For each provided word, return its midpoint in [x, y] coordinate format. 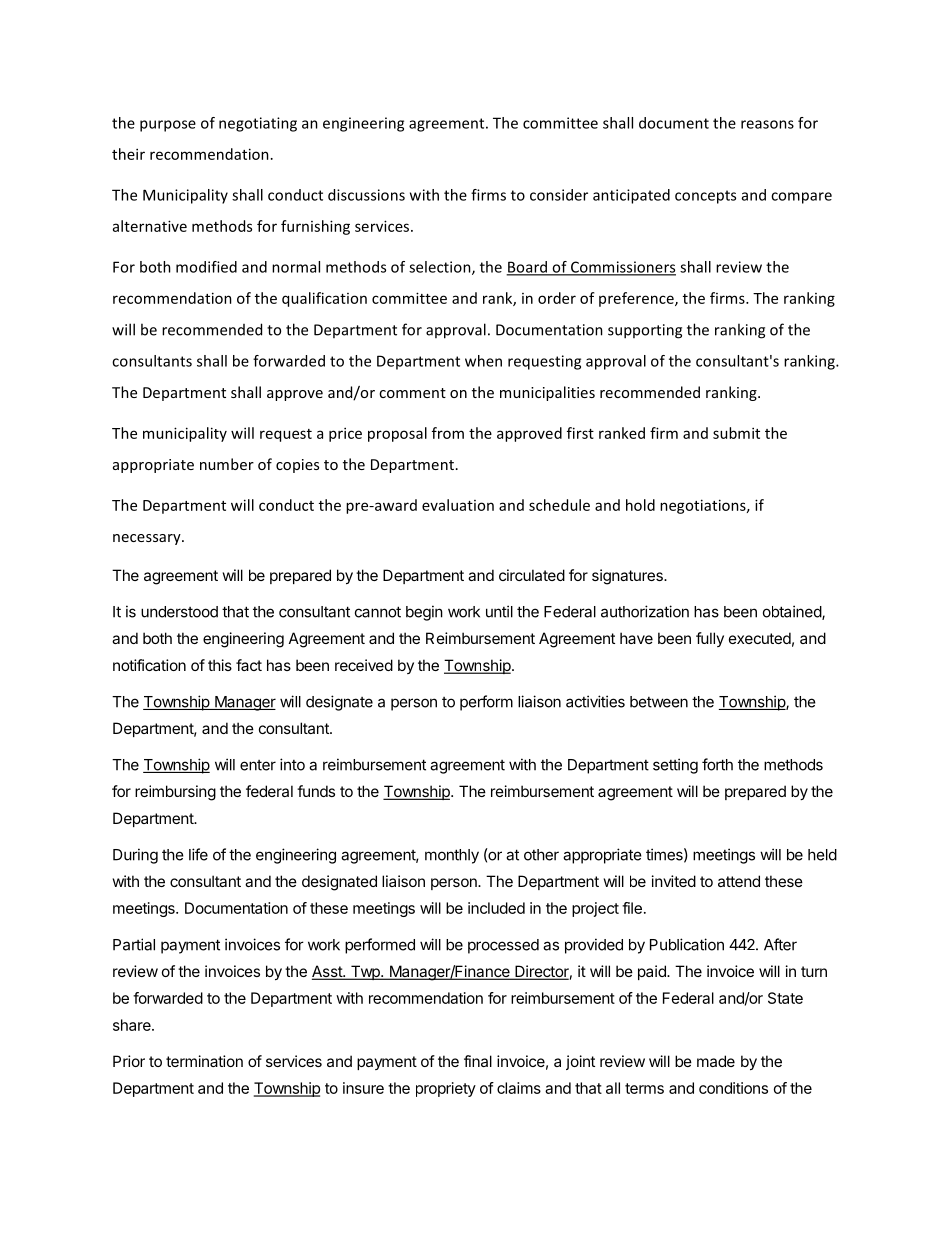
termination [204, 1061]
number [227, 464]
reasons [767, 124]
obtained [793, 612]
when [483, 361]
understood [179, 612]
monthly [452, 856]
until [499, 611]
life [198, 854]
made [716, 1061]
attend [739, 881]
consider [559, 195]
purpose [168, 126]
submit [736, 433]
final [478, 1061]
